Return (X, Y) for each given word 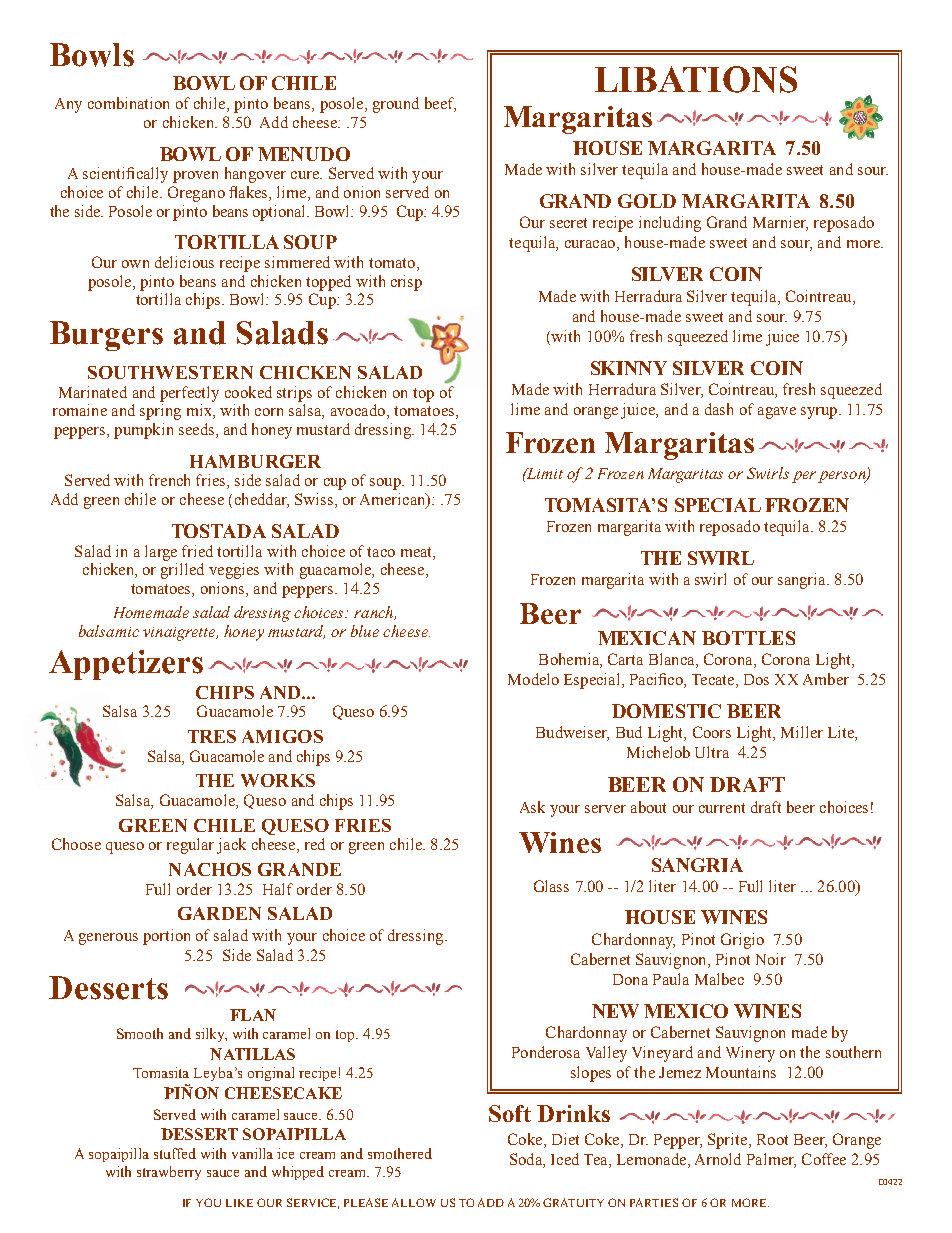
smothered (400, 1153)
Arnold (718, 1159)
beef (440, 104)
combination (128, 103)
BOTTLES (748, 638)
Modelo (533, 679)
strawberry (169, 1173)
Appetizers (126, 665)
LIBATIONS (696, 79)
